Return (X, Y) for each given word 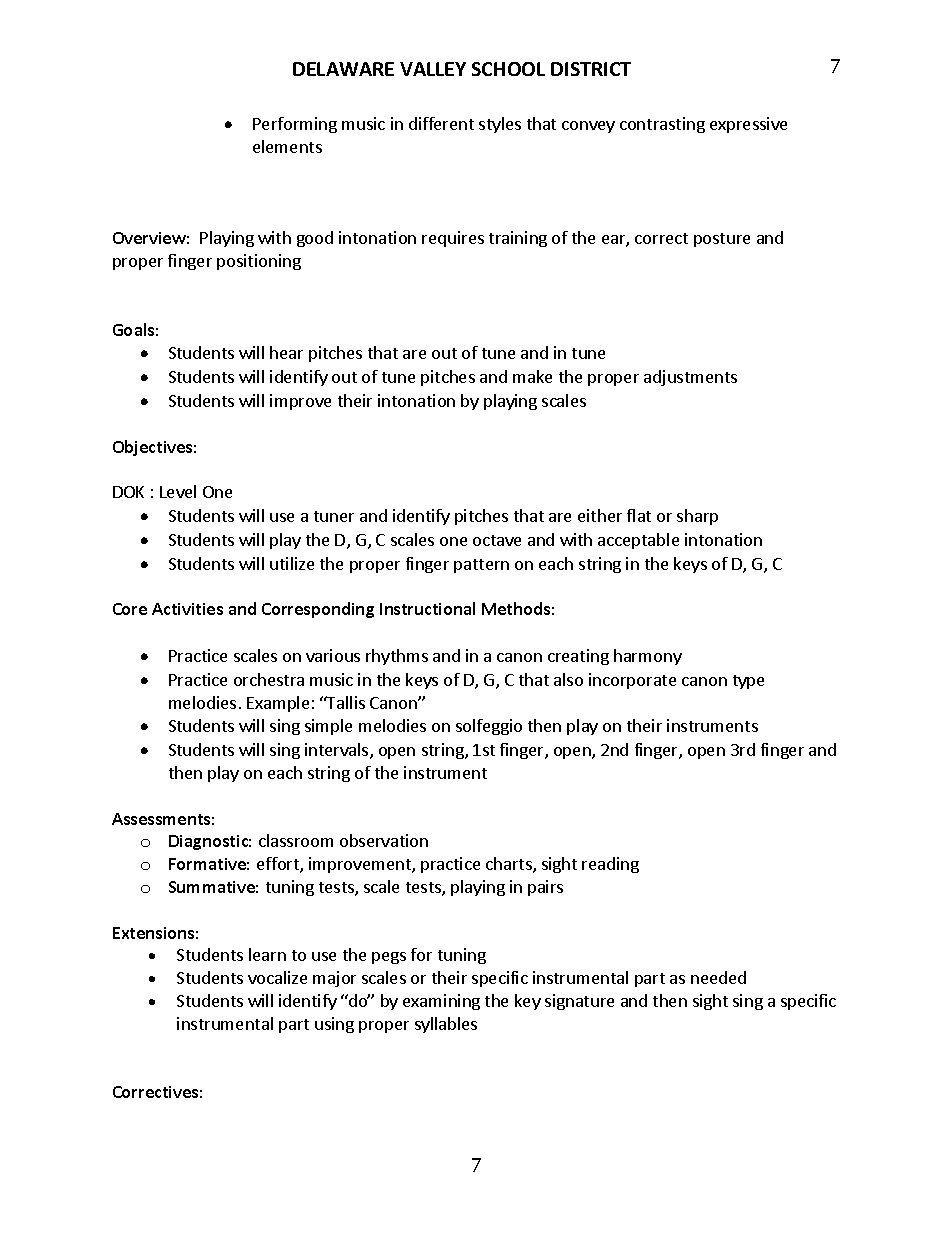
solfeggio (489, 727)
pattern (481, 566)
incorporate (632, 681)
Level (178, 491)
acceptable (638, 541)
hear (286, 352)
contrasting (662, 125)
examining (441, 1002)
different (441, 123)
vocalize (277, 977)
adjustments (690, 378)
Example (278, 704)
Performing (295, 125)
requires (453, 239)
